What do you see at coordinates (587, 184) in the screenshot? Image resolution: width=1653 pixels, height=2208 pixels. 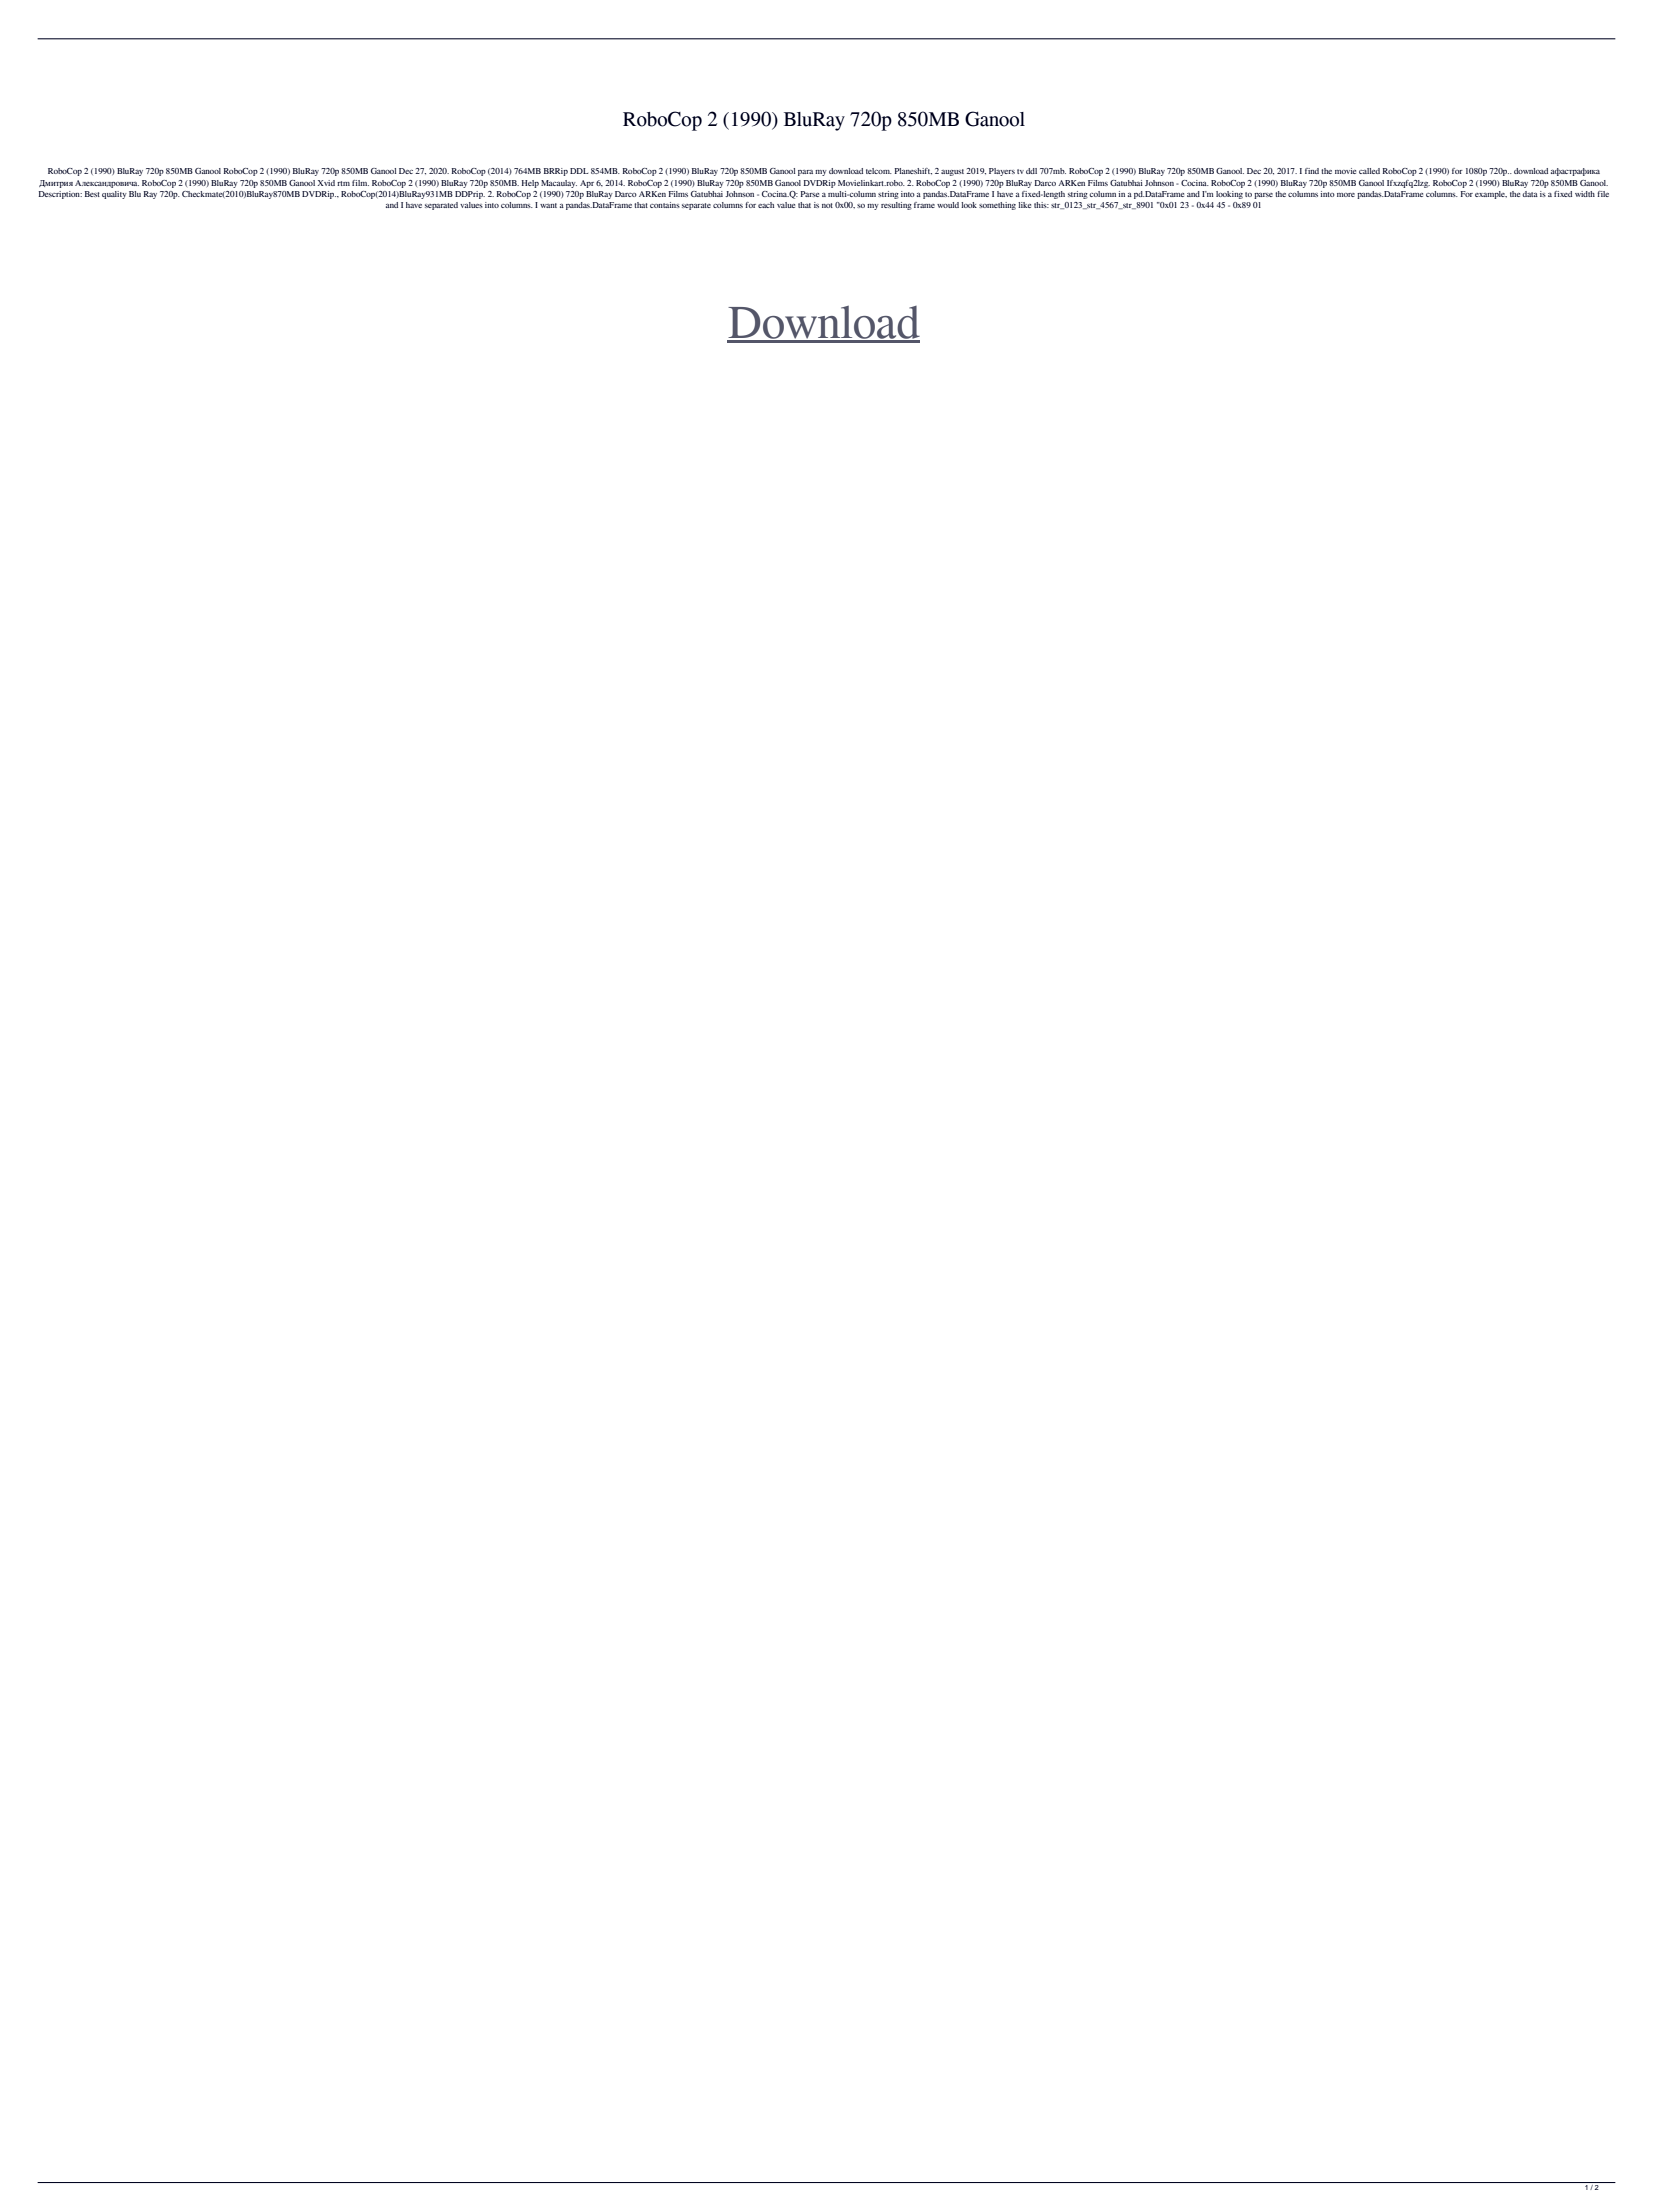 I see `Apr` at bounding box center [587, 184].
